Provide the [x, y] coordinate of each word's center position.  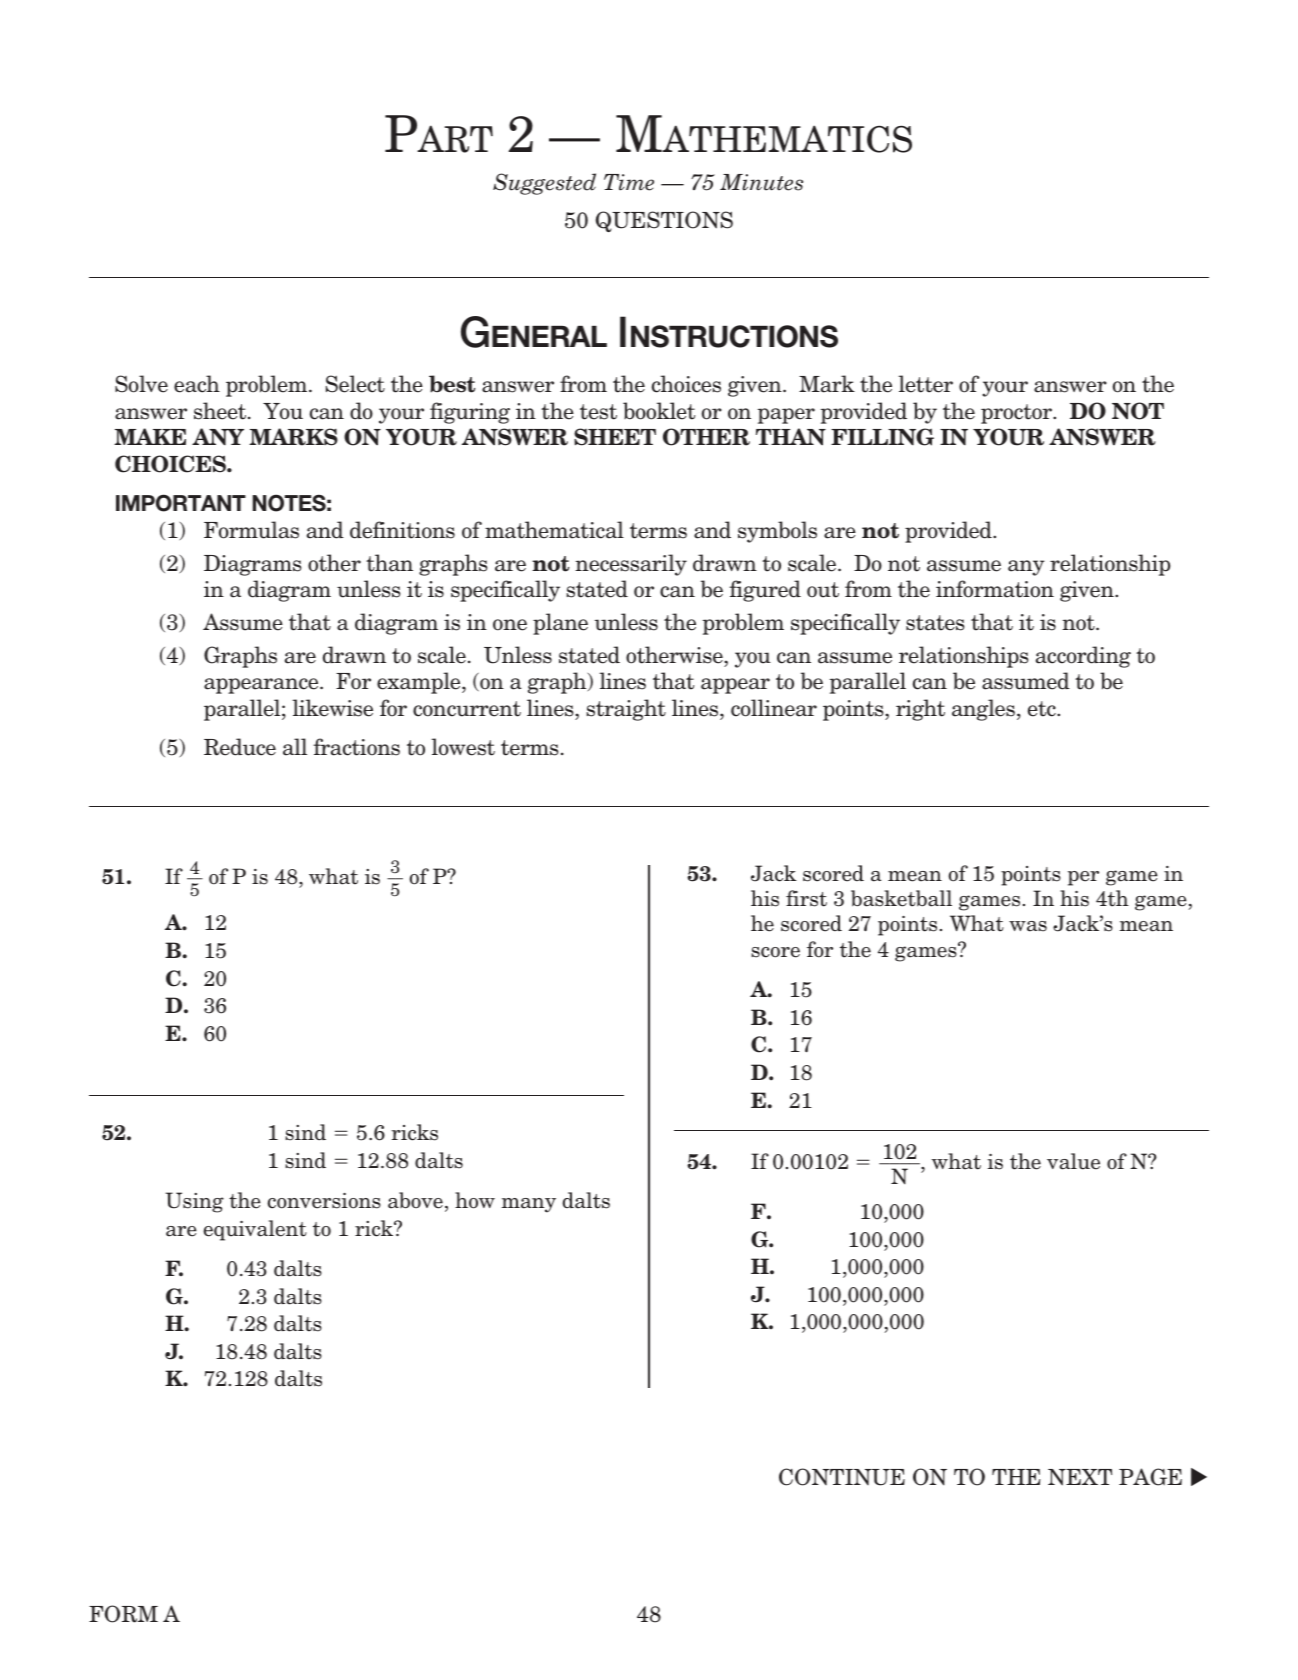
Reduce [240, 747]
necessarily [631, 565]
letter [925, 384]
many [529, 1205]
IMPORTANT [181, 503]
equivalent [255, 1230]
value [1073, 1161]
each [197, 384]
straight [626, 710]
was [1028, 926]
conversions [324, 1201]
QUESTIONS [664, 221]
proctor [1018, 414]
